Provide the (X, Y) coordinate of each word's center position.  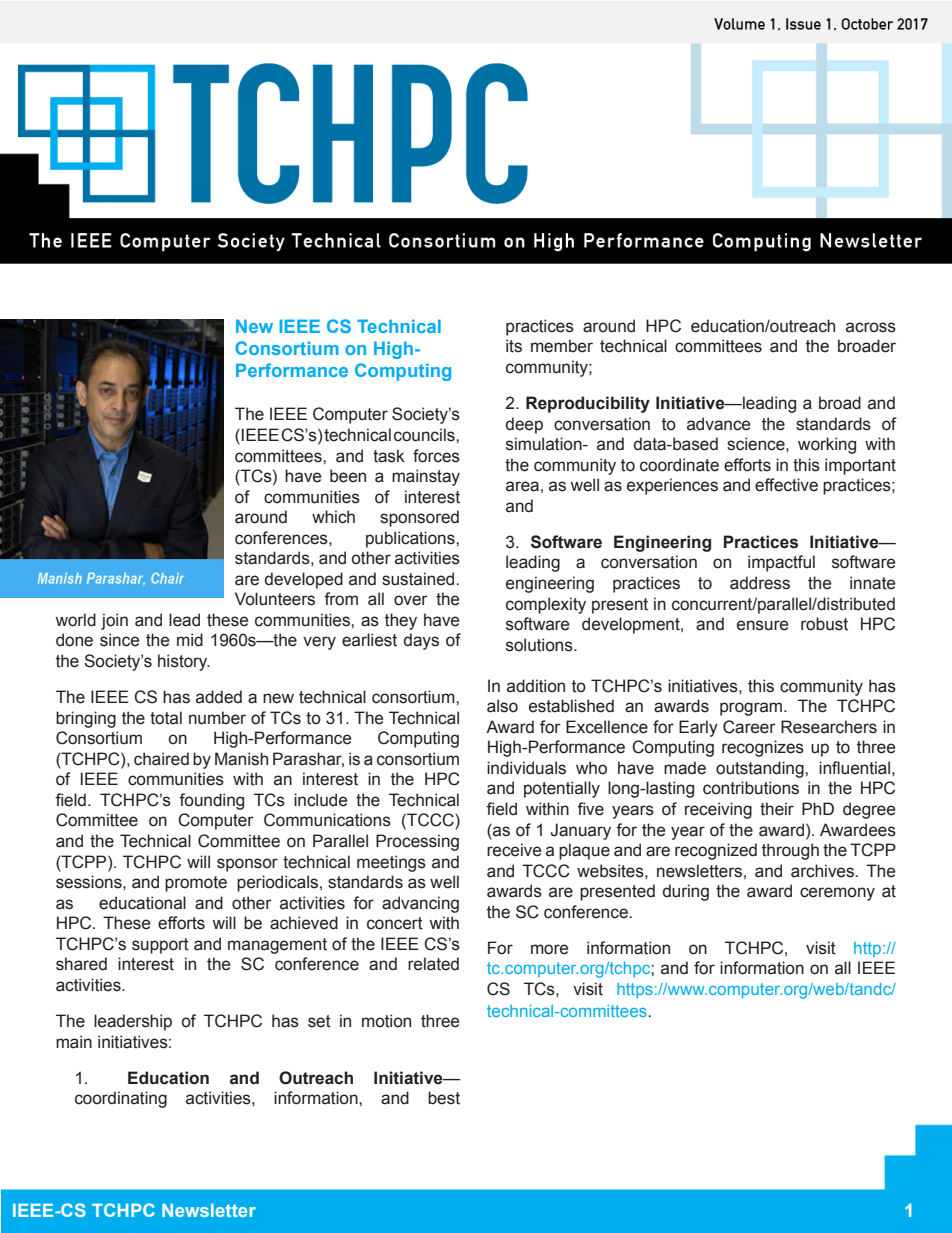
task (389, 456)
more (549, 949)
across (871, 327)
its (514, 346)
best (444, 1098)
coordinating (121, 1099)
